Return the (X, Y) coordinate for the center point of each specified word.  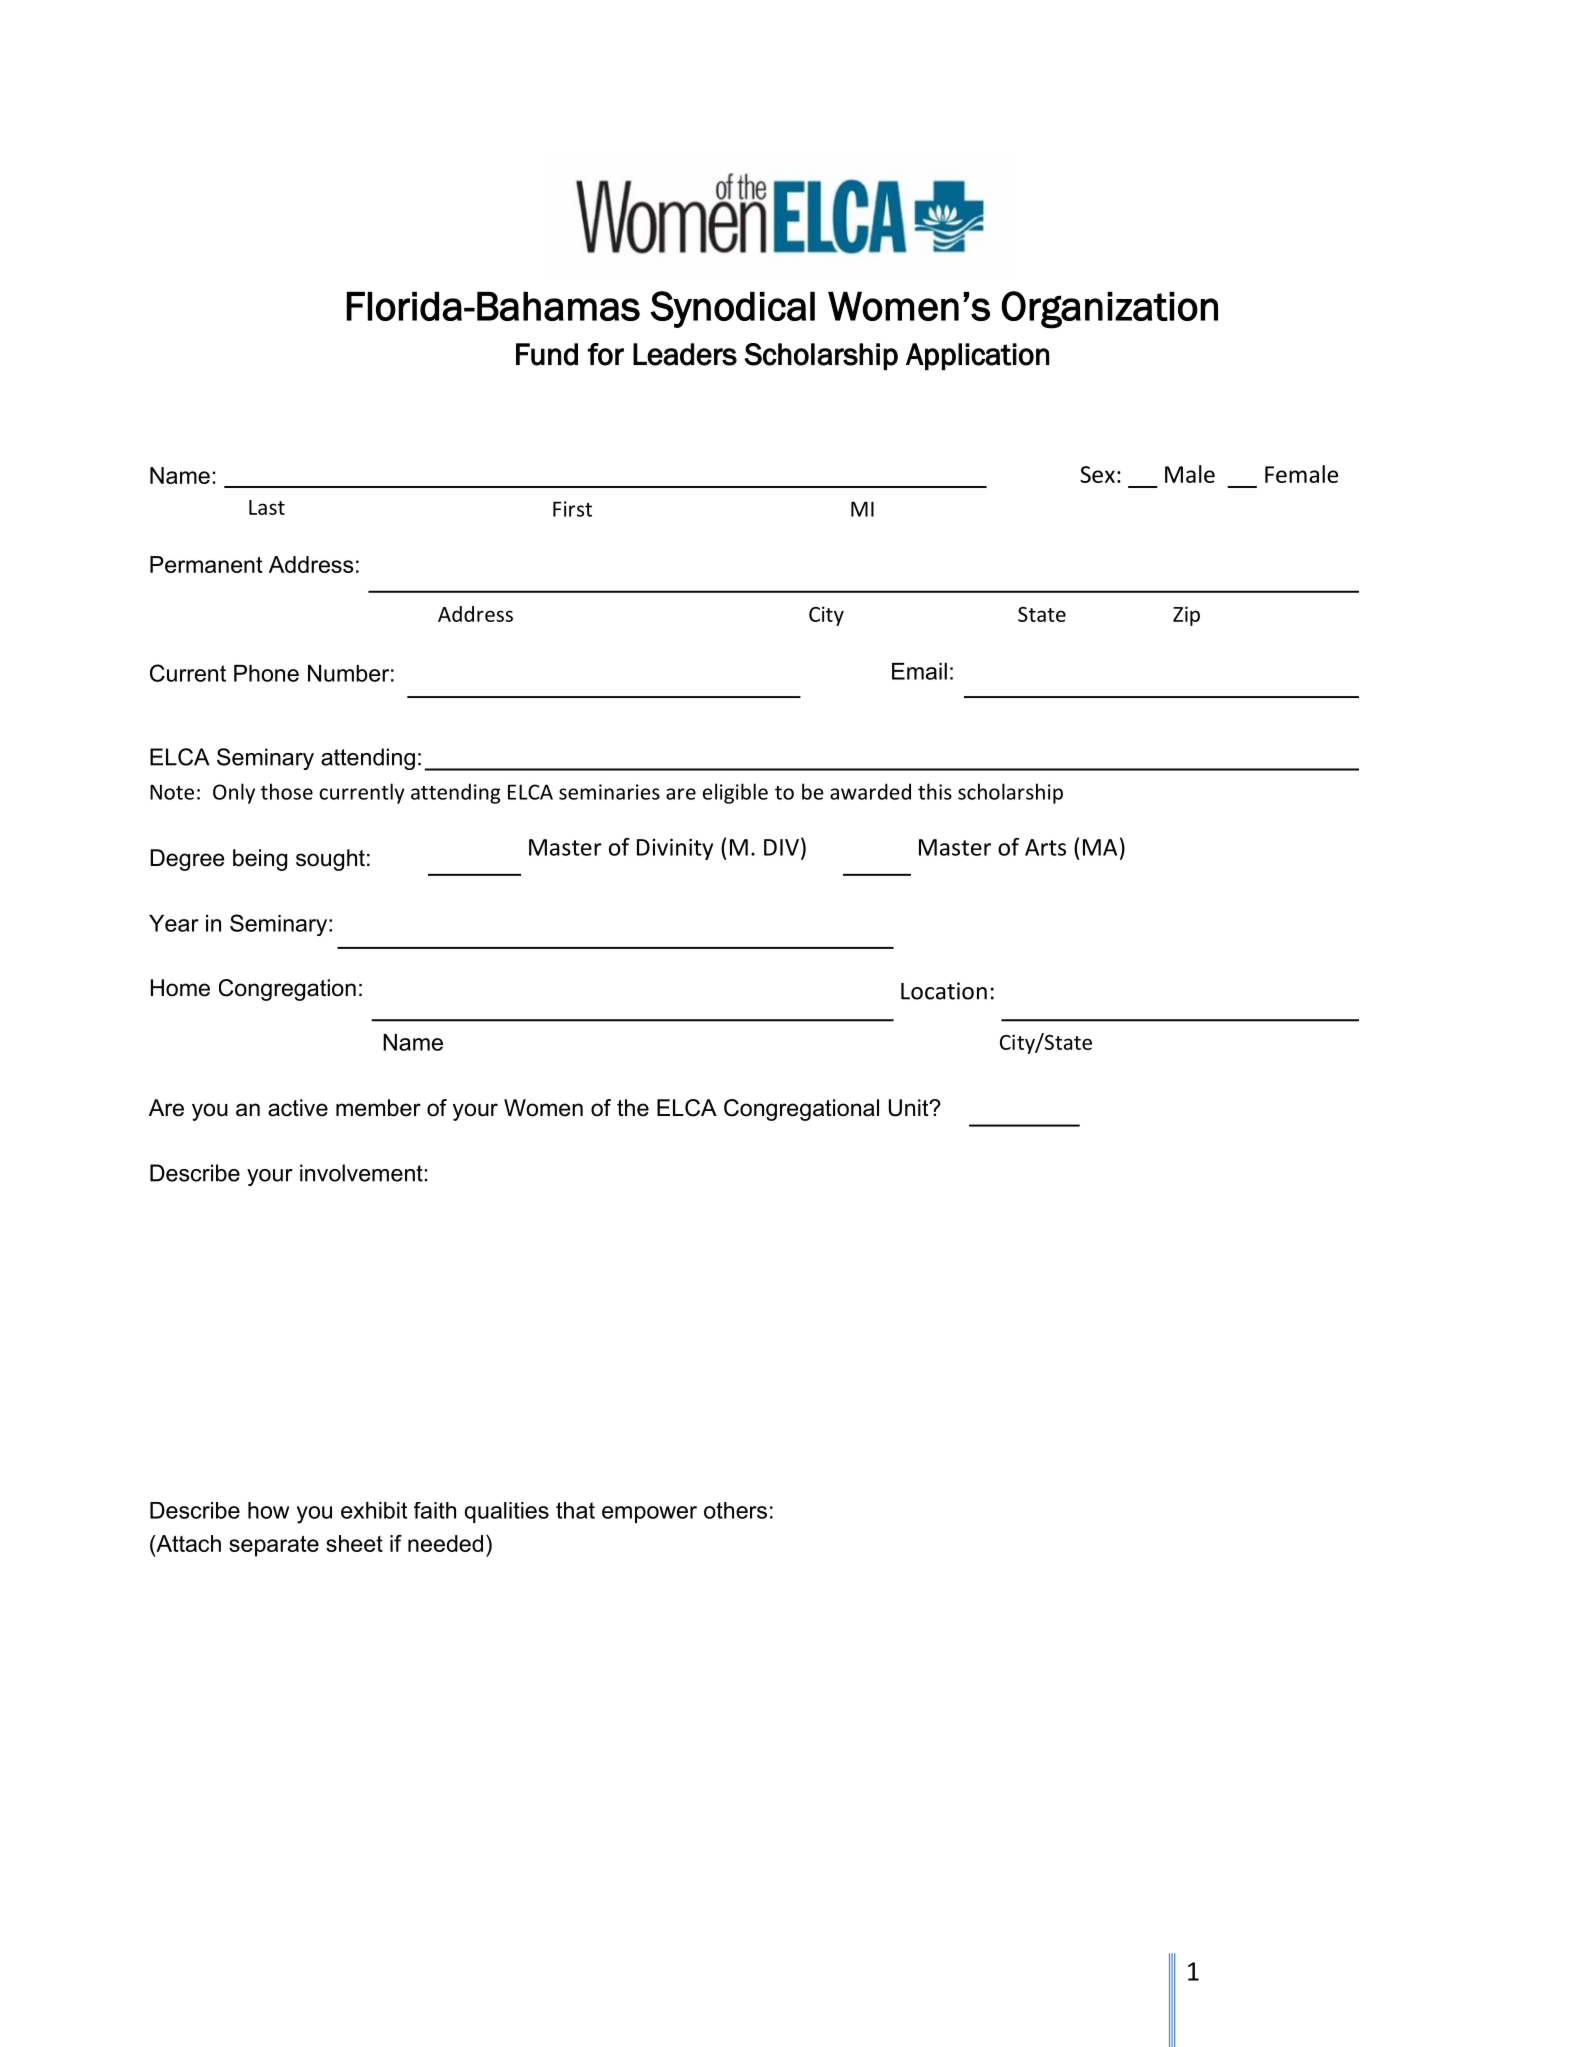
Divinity (675, 849)
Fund (547, 354)
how (268, 1510)
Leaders (685, 354)
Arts (1045, 847)
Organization (1109, 310)
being (260, 860)
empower (649, 1514)
